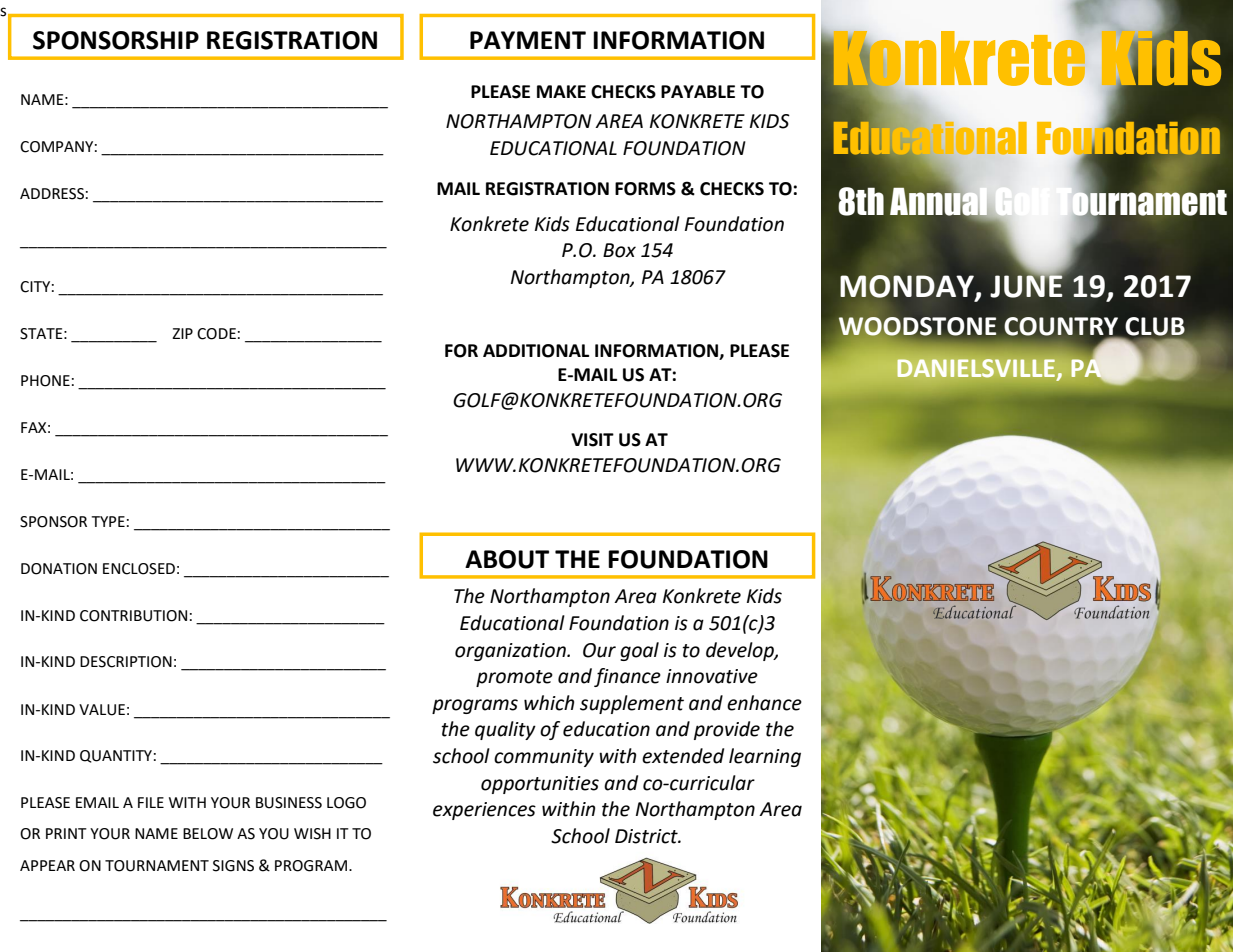 This image has width=1233, height=952. What do you see at coordinates (592, 440) in the image?
I see `VISIT` at bounding box center [592, 440].
